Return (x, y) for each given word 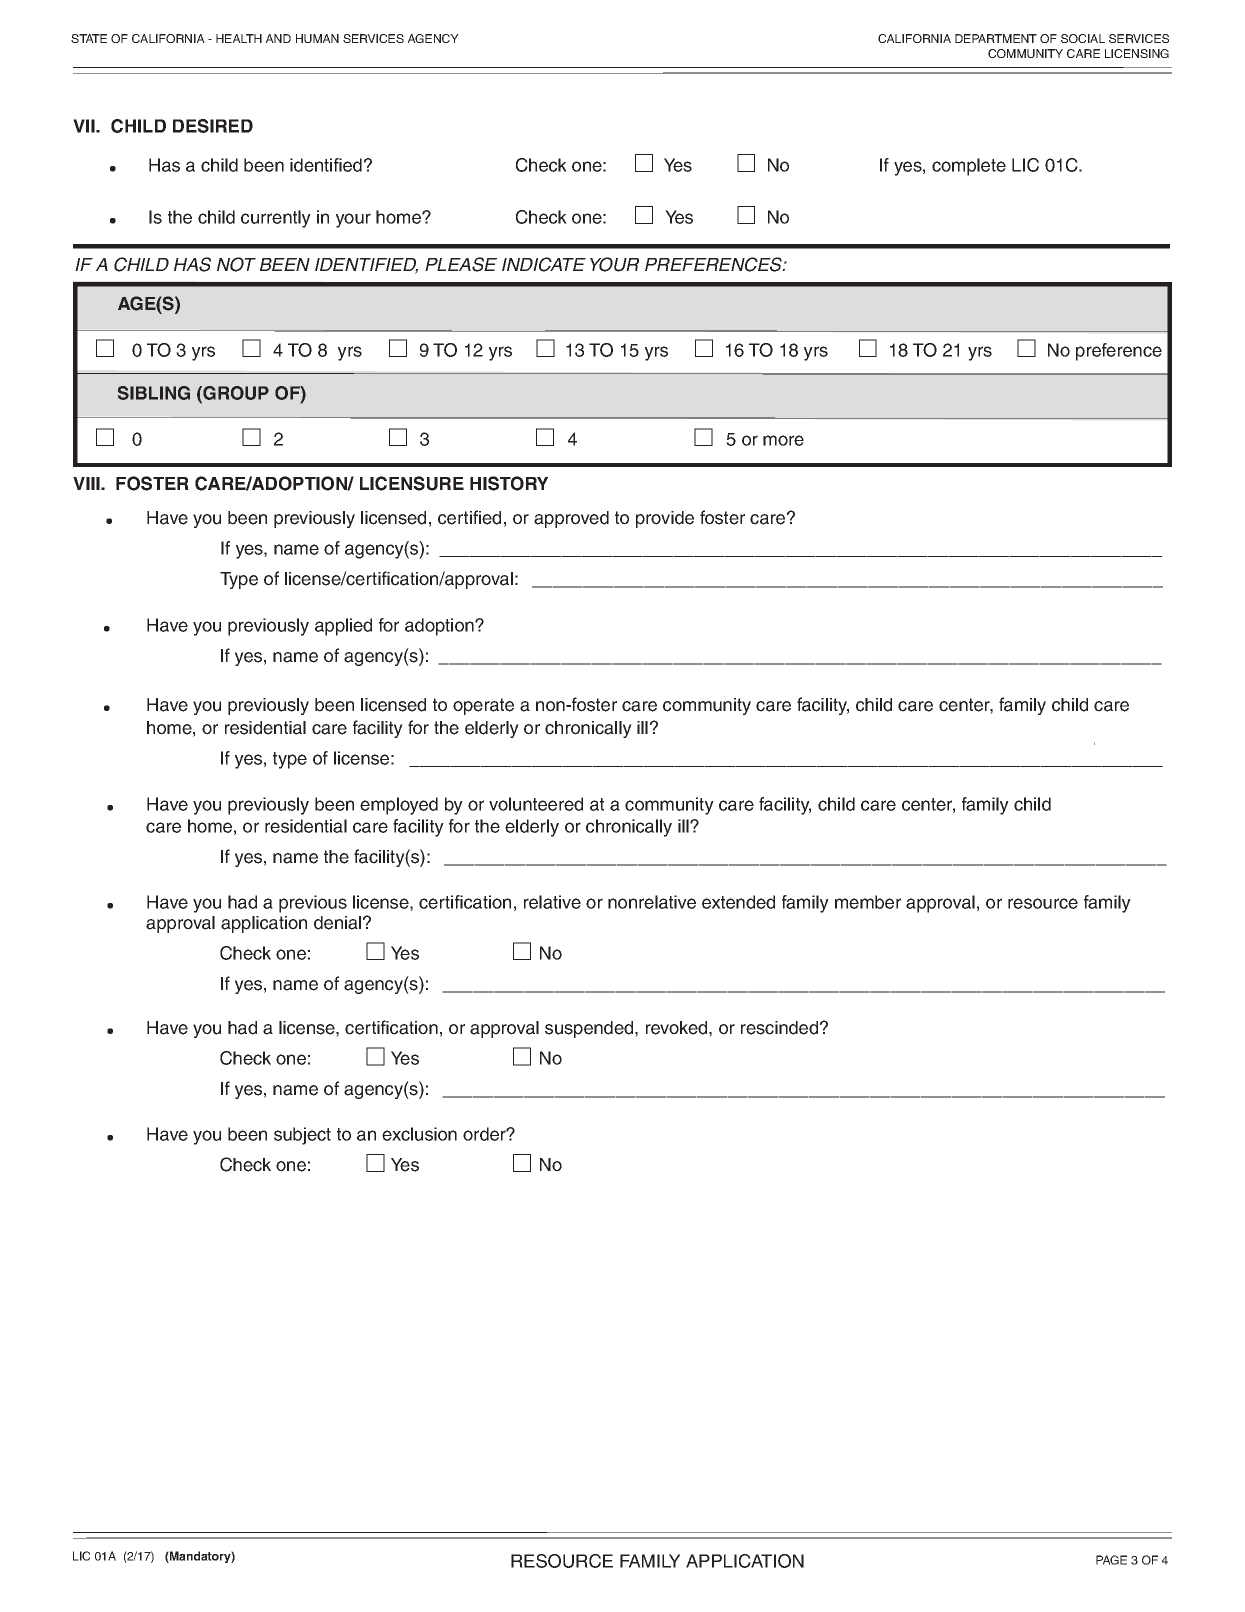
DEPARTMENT (996, 38)
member (868, 902)
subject (302, 1136)
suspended (590, 1029)
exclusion (419, 1134)
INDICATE (544, 264)
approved (571, 519)
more (783, 440)
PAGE (1111, 1560)
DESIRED (213, 126)
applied (343, 627)
